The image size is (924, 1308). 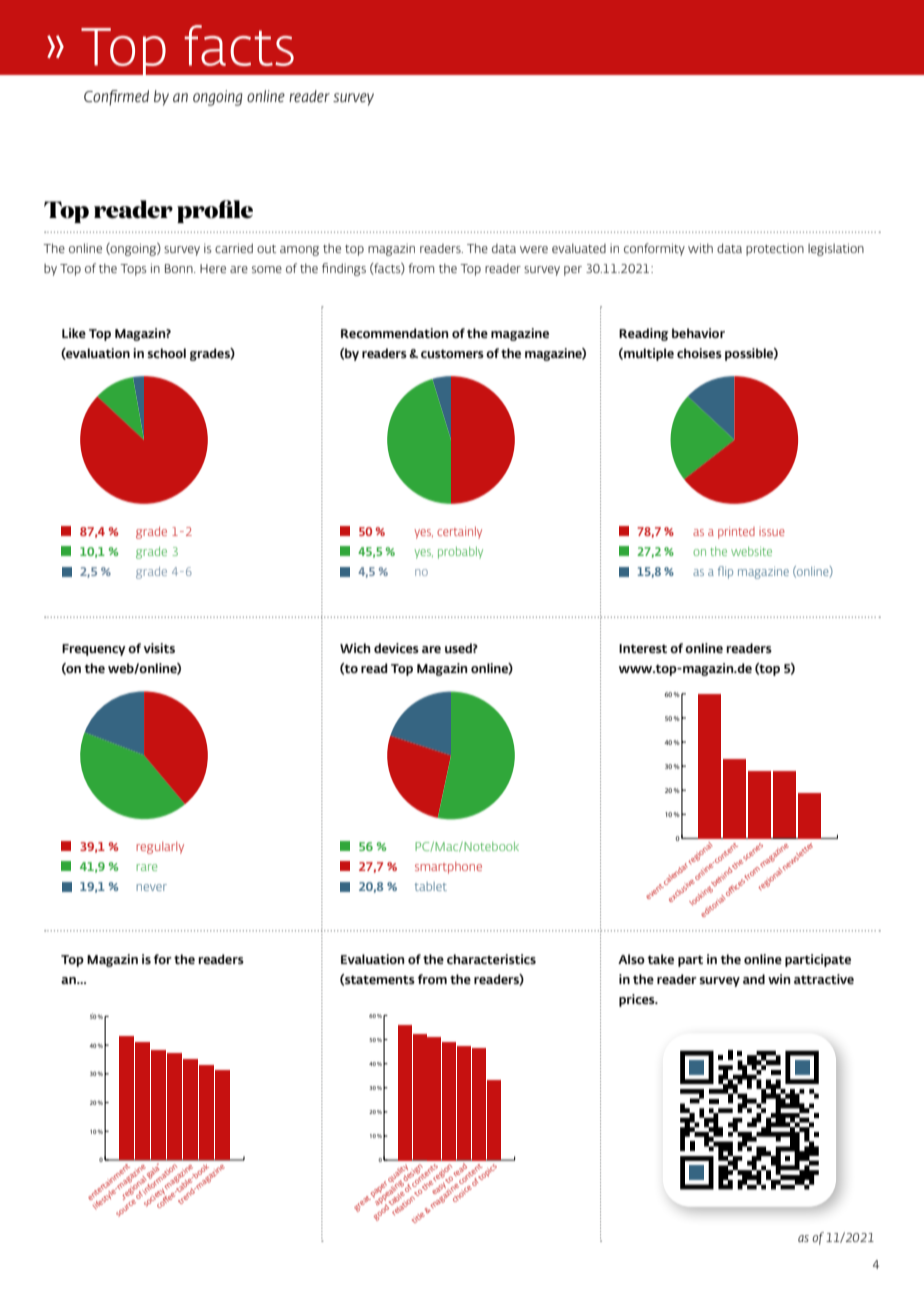 I want to click on with, so click(x=700, y=248).
